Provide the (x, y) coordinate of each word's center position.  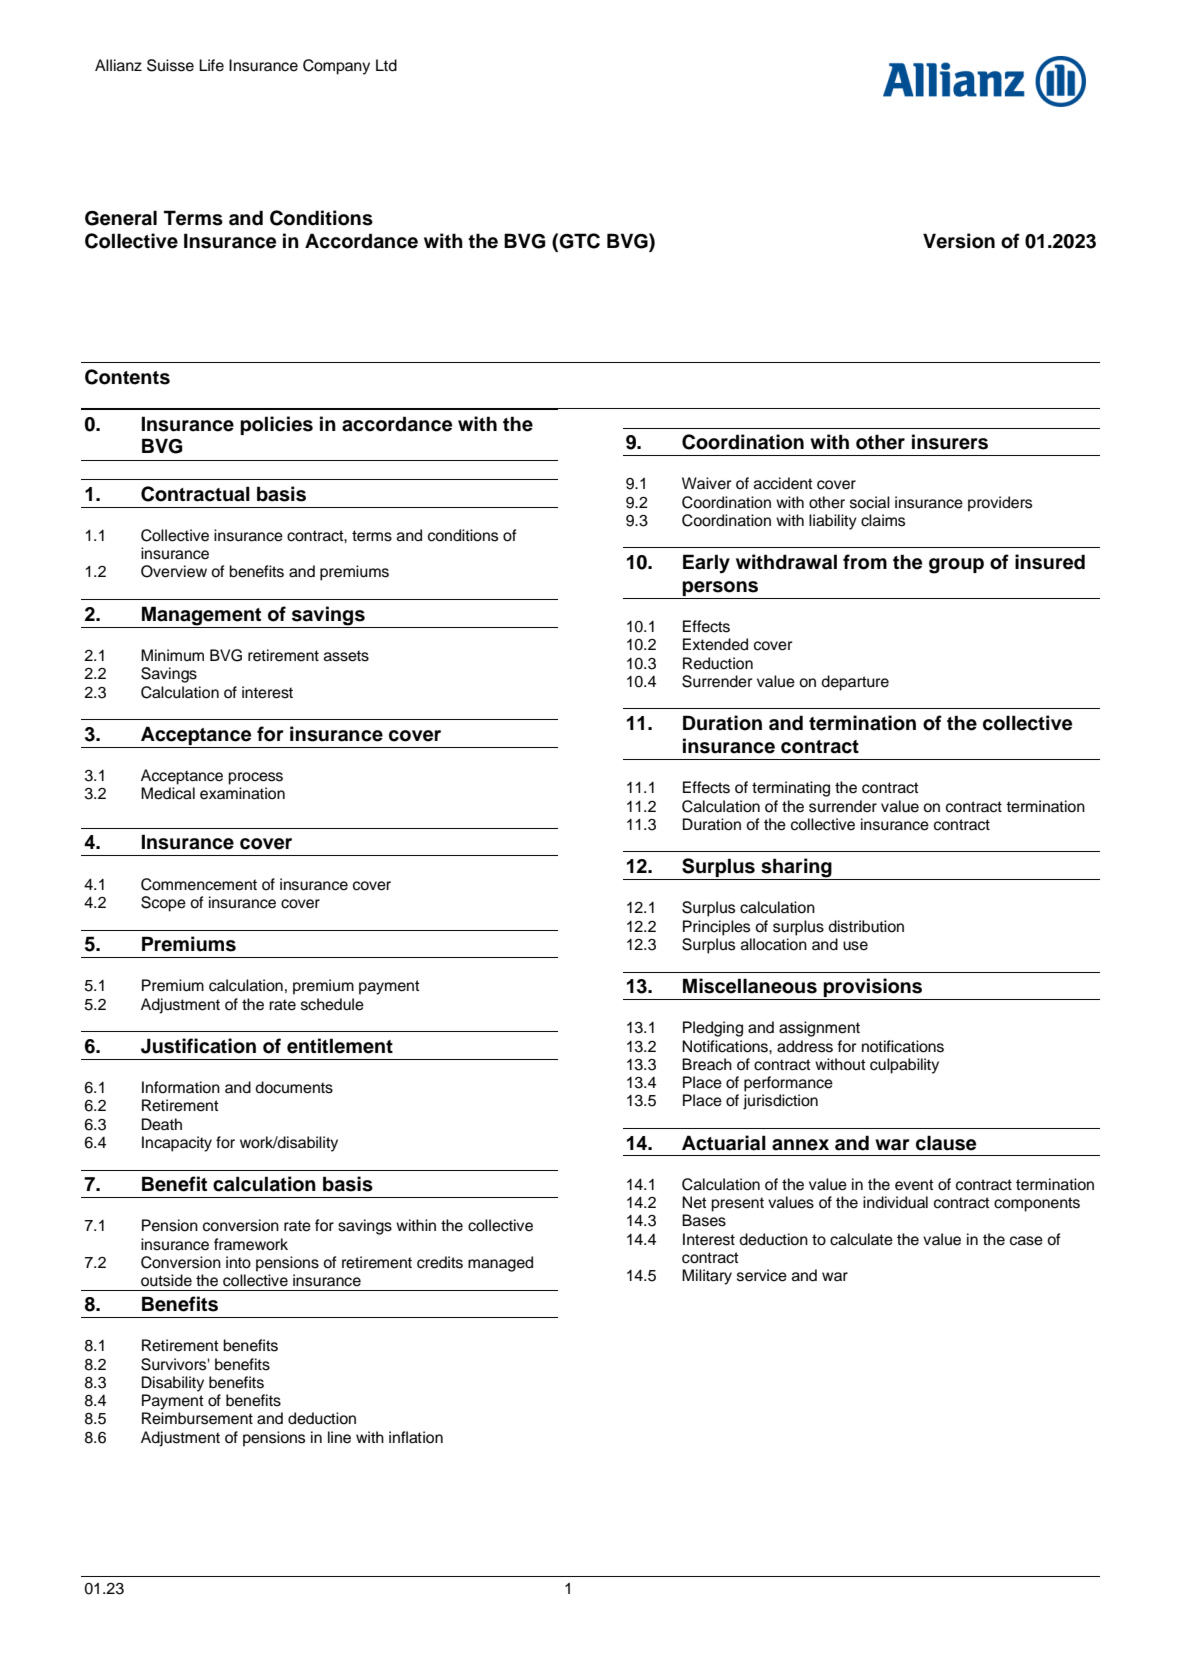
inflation (416, 1437)
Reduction (718, 663)
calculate (861, 1239)
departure (855, 683)
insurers (950, 442)
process (255, 778)
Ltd (386, 65)
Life (211, 65)
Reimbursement (197, 1418)
